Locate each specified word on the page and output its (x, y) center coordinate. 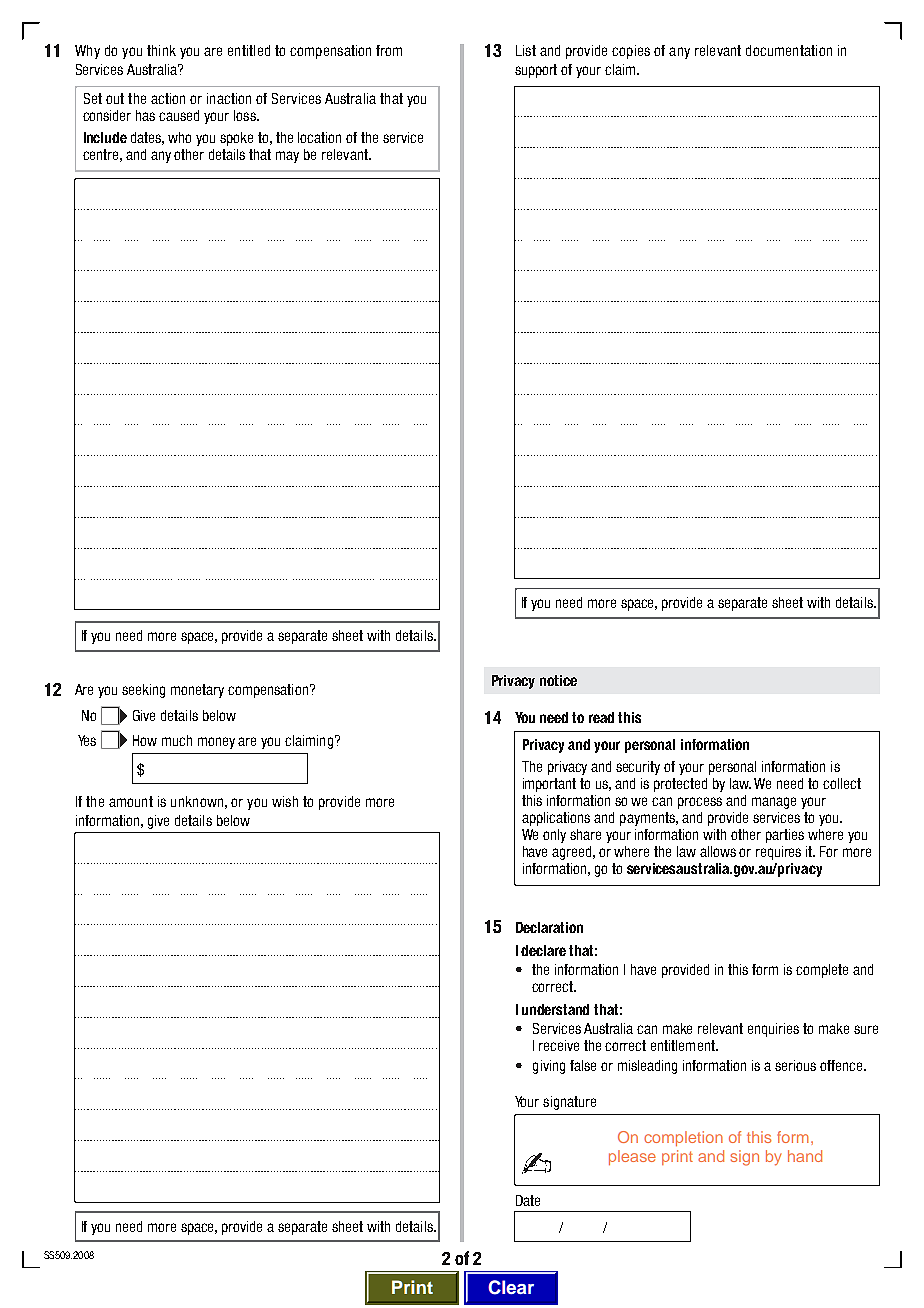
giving (549, 1067)
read (601, 717)
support (536, 71)
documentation (789, 50)
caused (179, 115)
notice (558, 680)
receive (559, 1045)
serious (795, 1065)
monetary (197, 691)
